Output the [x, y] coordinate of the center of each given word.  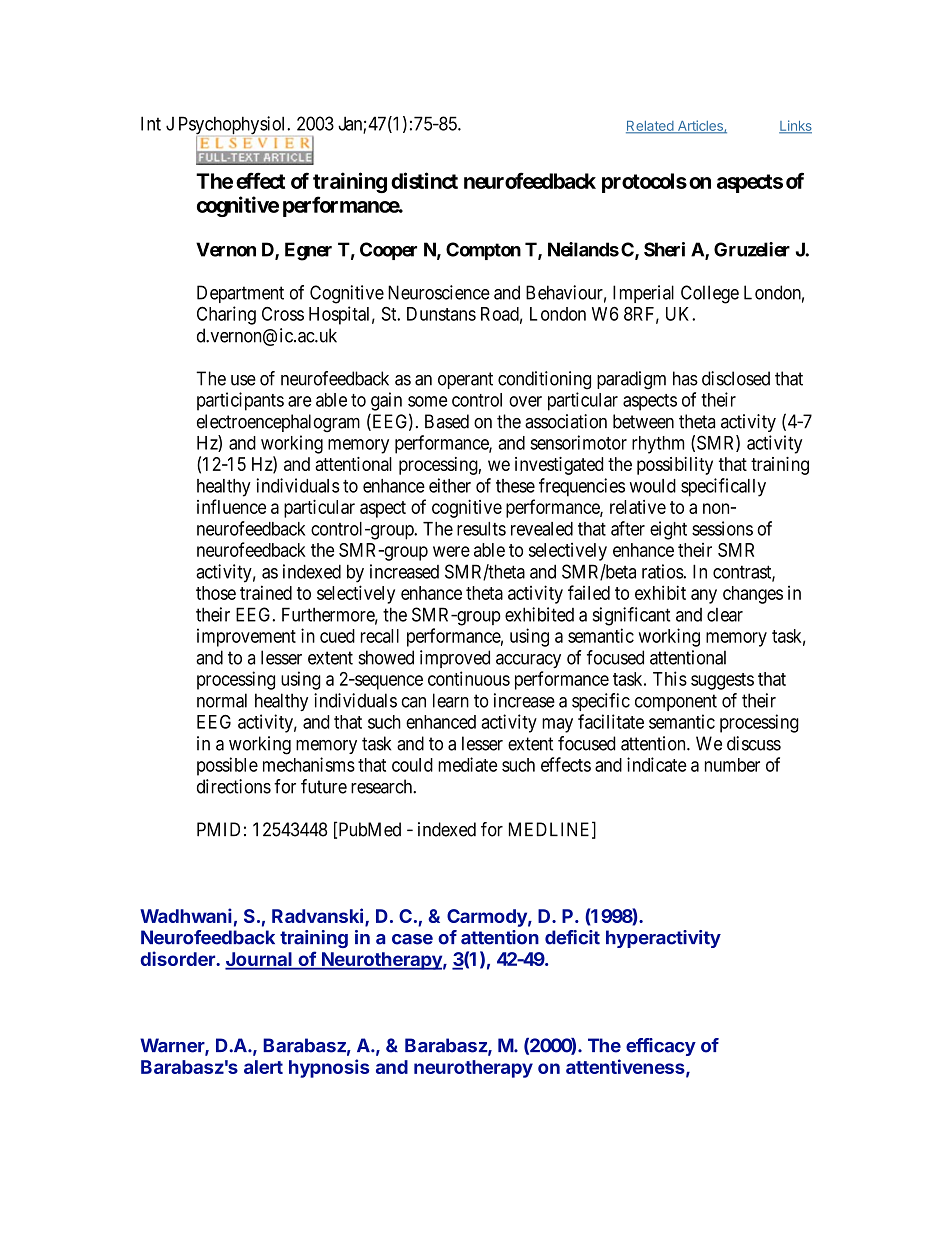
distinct [424, 180]
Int [151, 123]
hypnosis [329, 1068]
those [216, 593]
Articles [700, 126]
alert [263, 1067]
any [704, 596]
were [451, 551]
